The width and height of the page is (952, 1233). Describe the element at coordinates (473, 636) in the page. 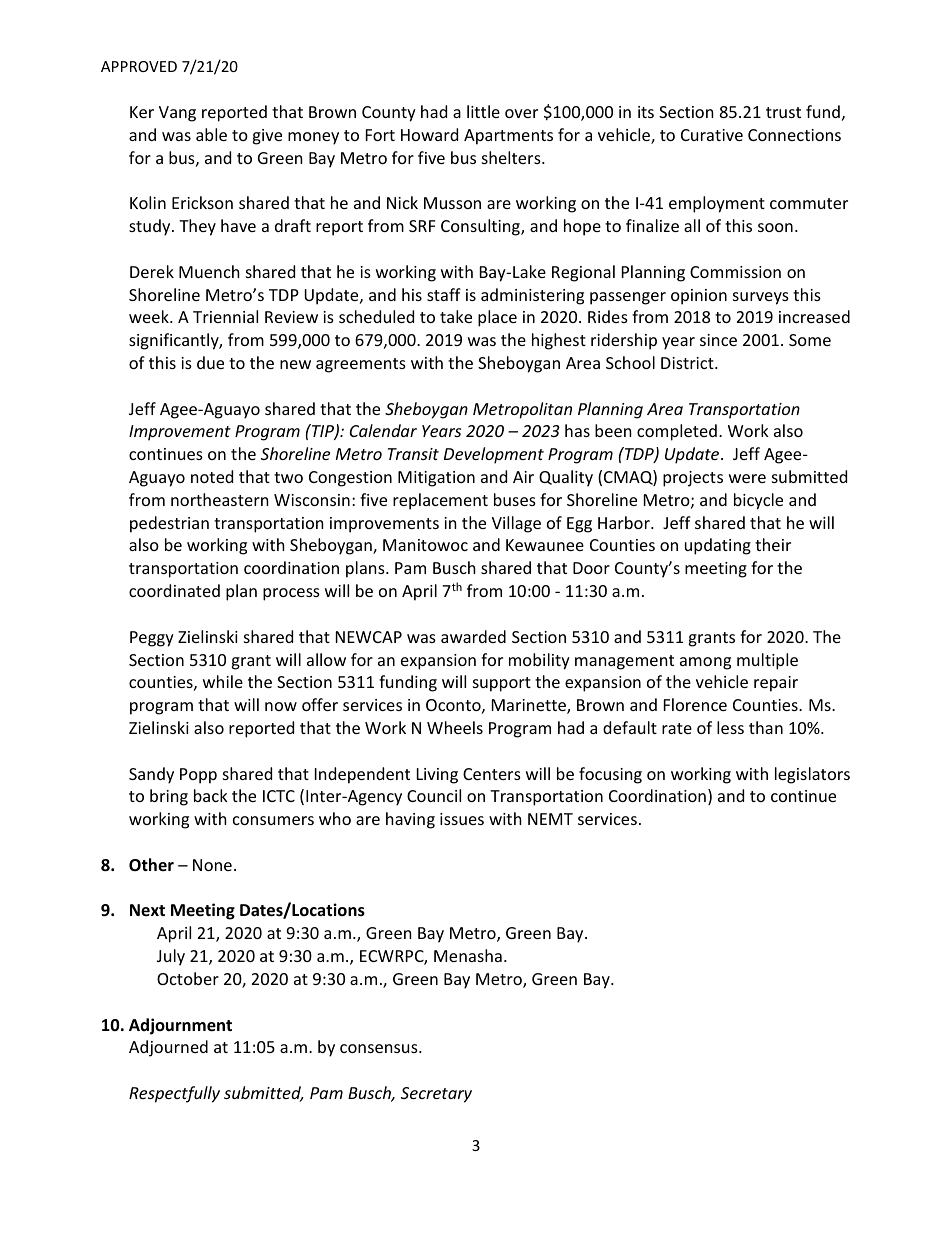

I see `awarded` at that location.
